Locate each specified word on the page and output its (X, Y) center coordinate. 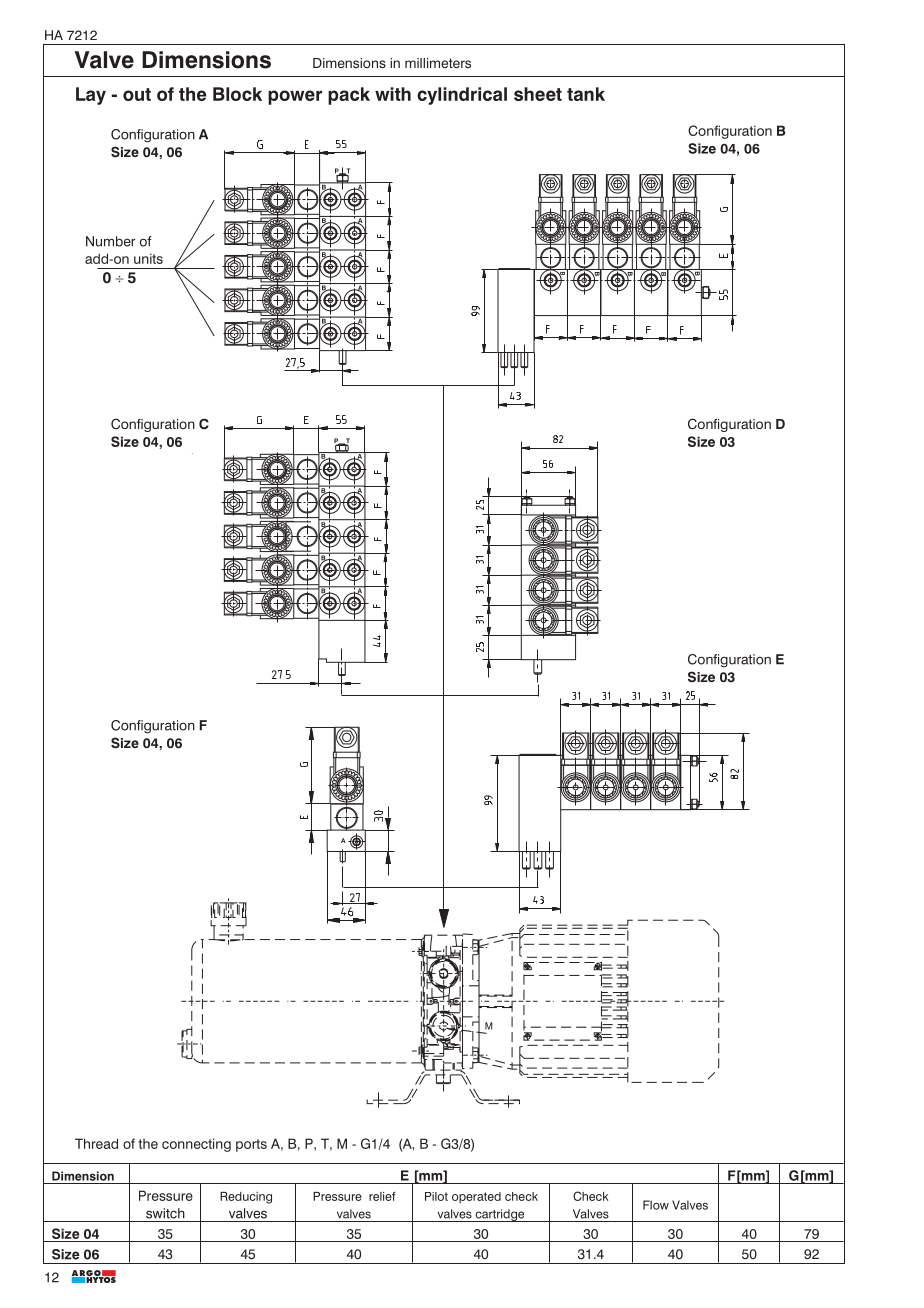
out (137, 94)
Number (110, 241)
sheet (538, 94)
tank (586, 94)
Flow (656, 1205)
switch (165, 1213)
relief (382, 1196)
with (393, 94)
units (148, 258)
